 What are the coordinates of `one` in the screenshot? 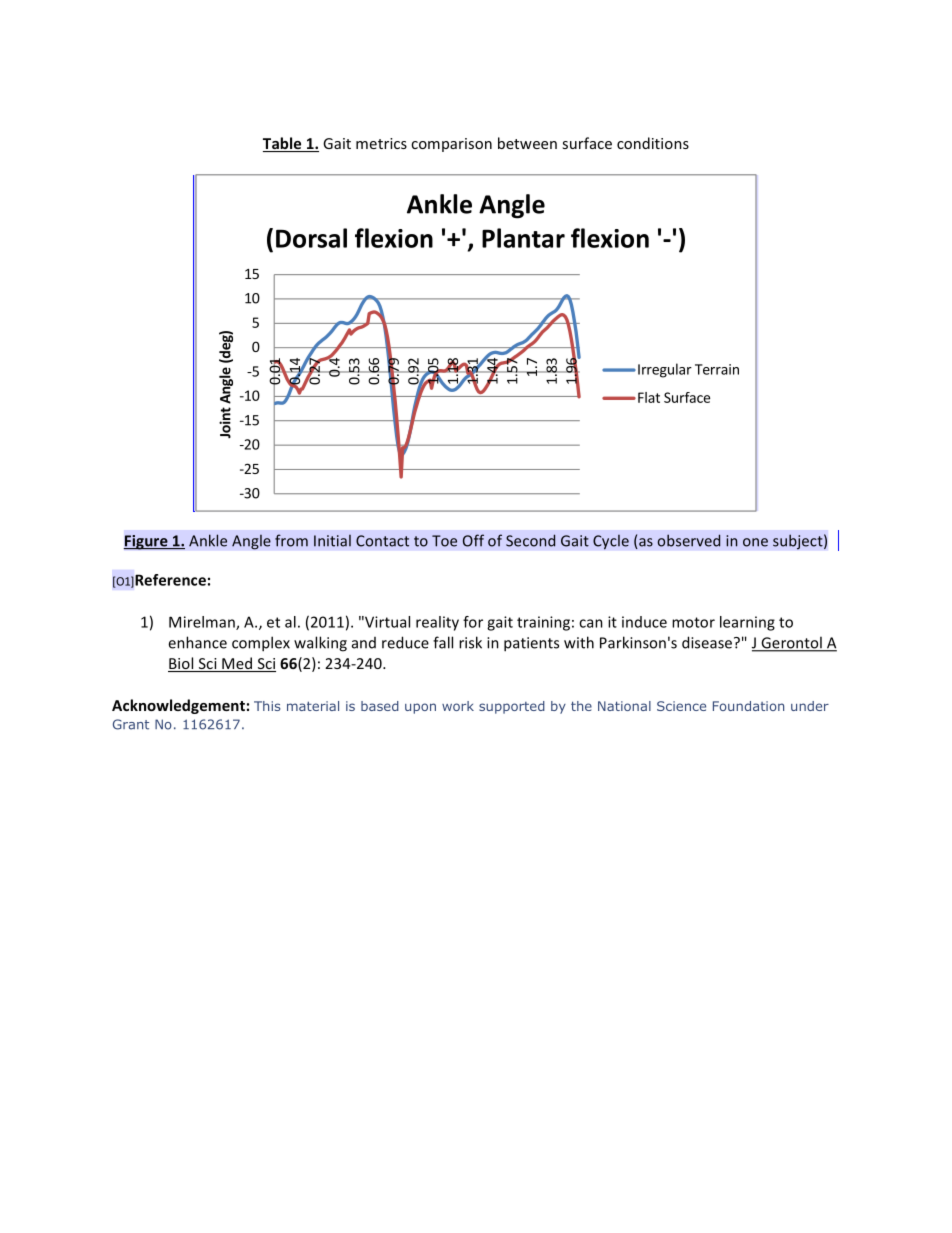 It's located at (755, 542).
